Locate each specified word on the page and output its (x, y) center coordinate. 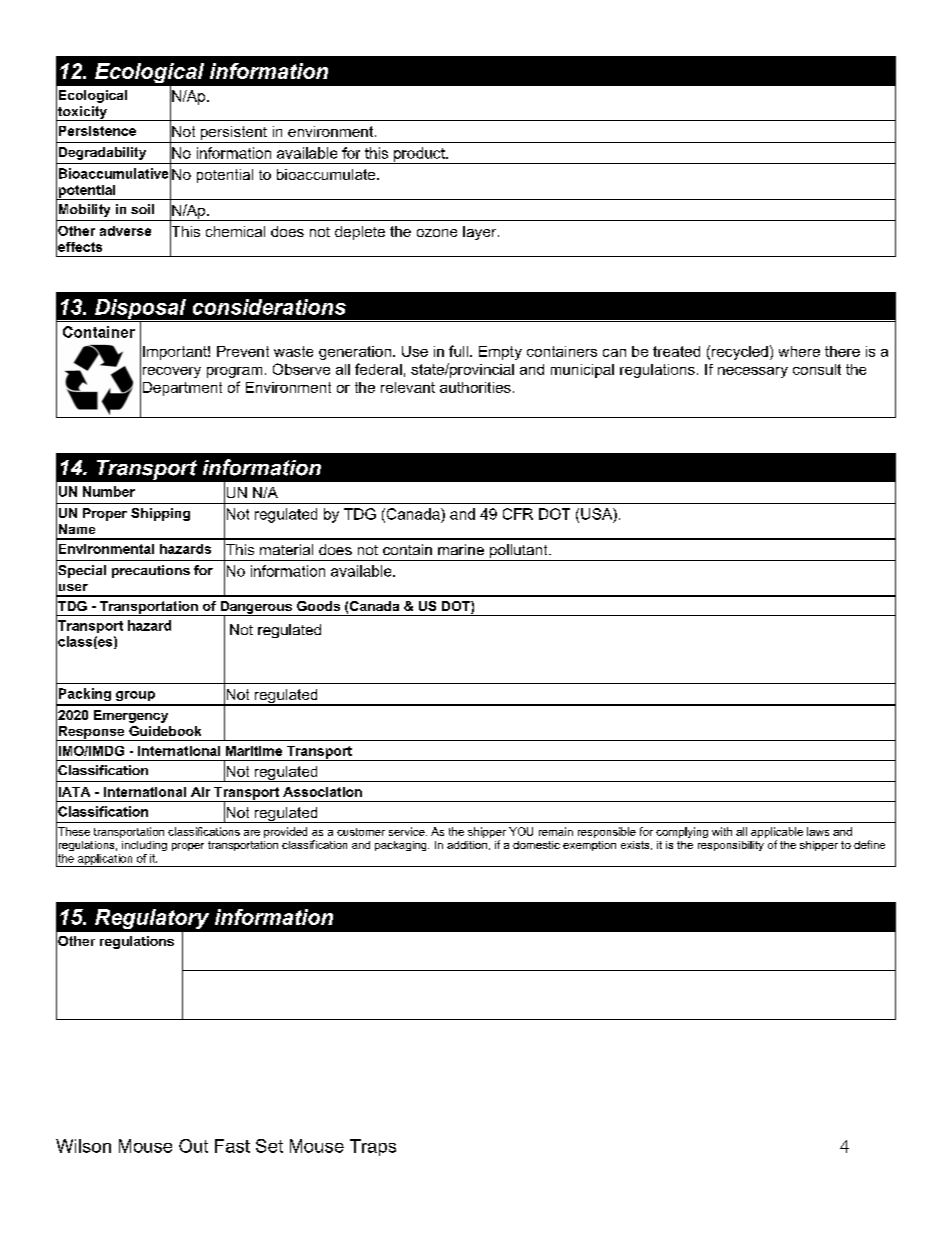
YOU (521, 831)
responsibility (731, 846)
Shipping (160, 514)
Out (193, 1146)
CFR (518, 514)
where (799, 351)
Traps (373, 1147)
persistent (233, 134)
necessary (753, 372)
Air (200, 792)
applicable (777, 832)
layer (481, 233)
